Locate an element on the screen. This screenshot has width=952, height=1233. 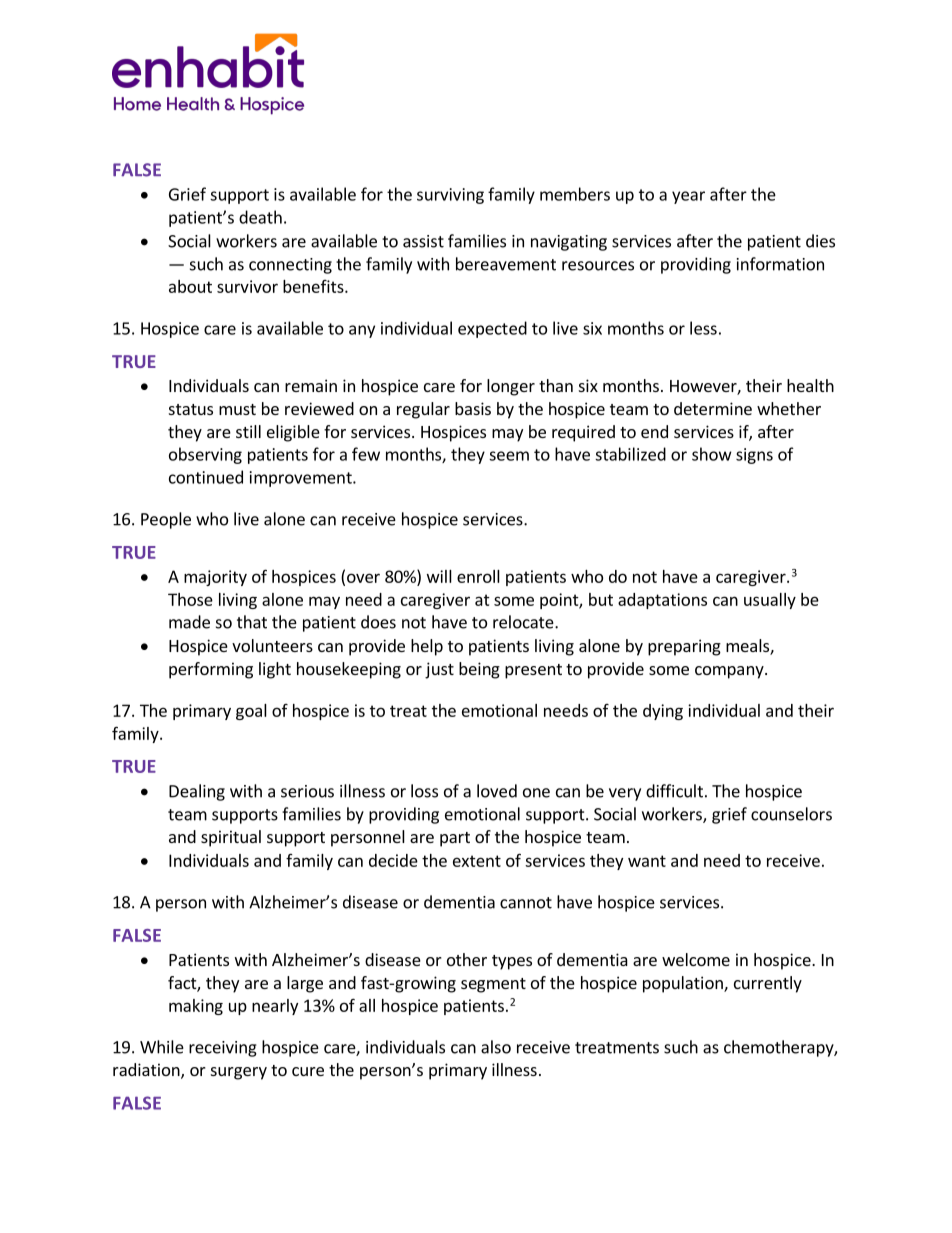
surviving is located at coordinates (450, 196).
